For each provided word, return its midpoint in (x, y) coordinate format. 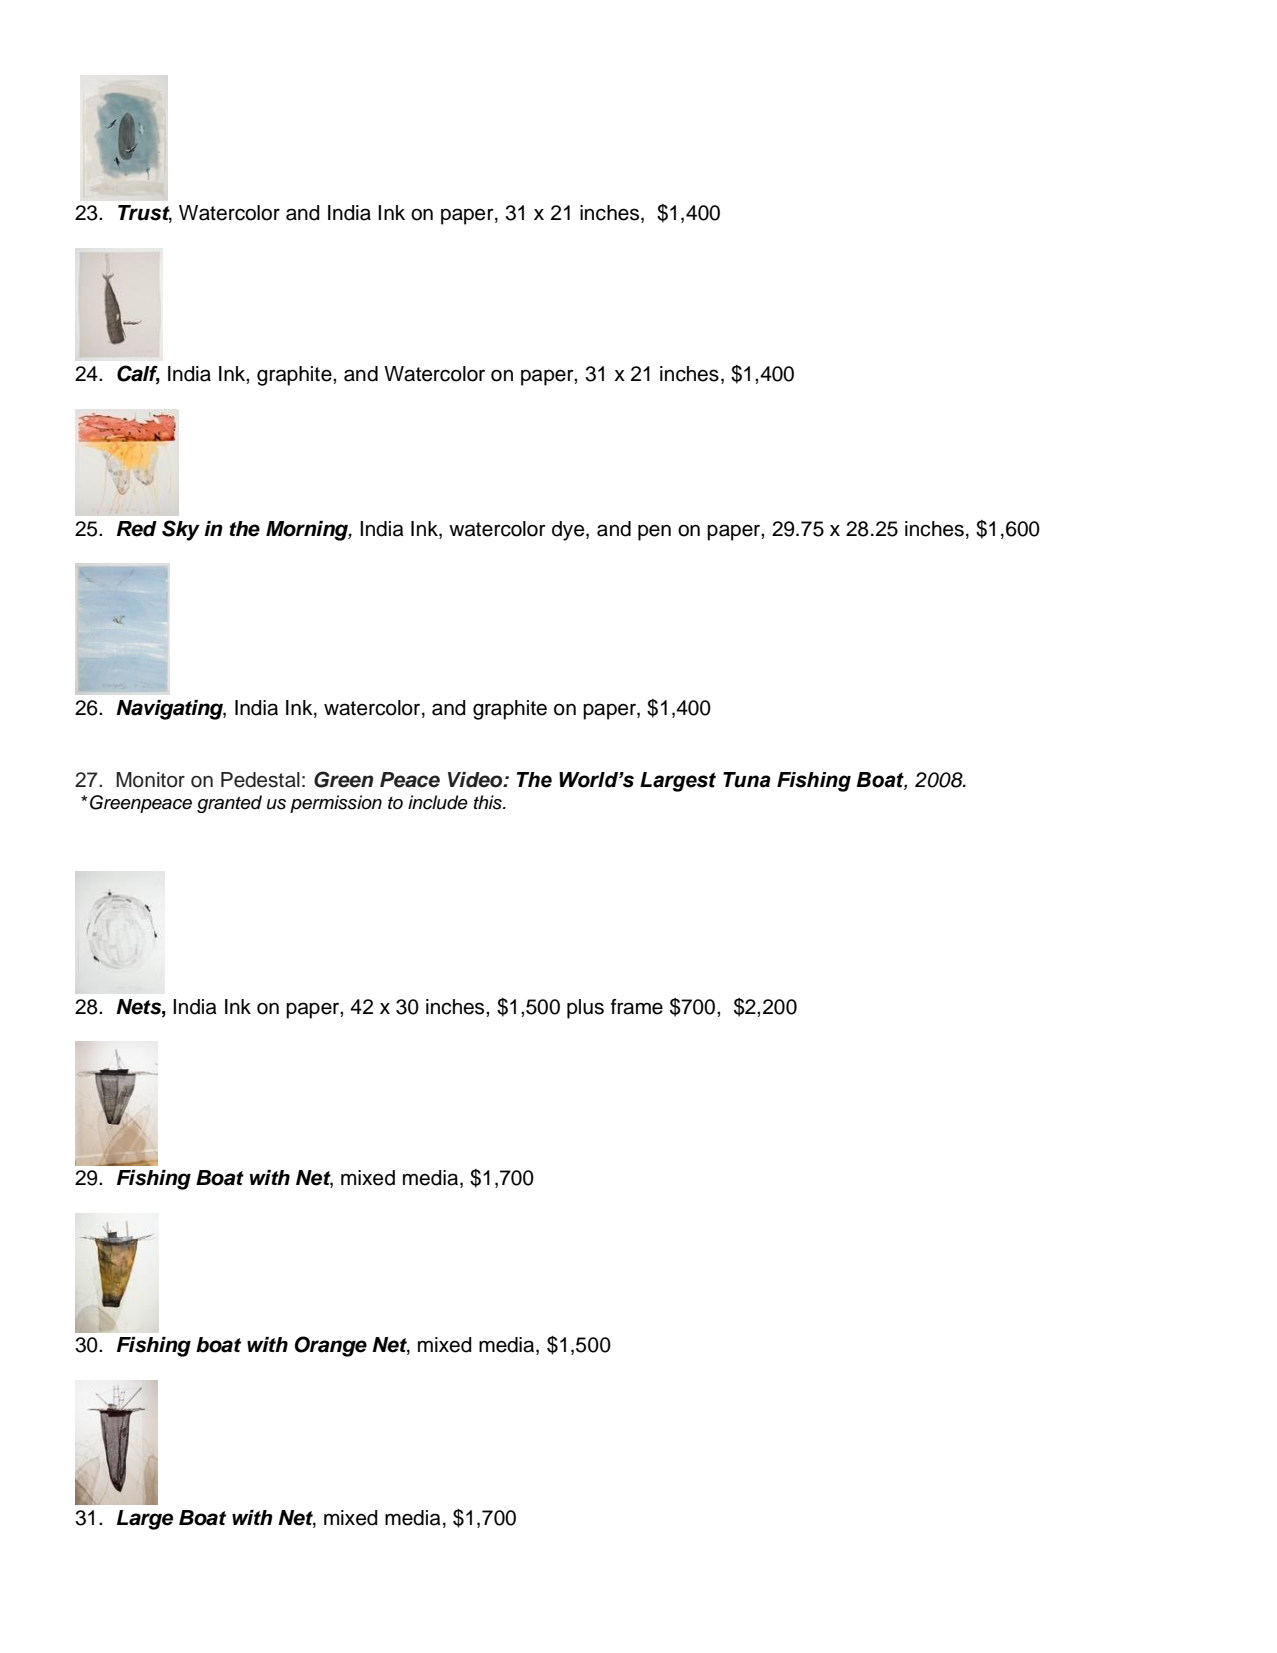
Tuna (747, 780)
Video (476, 780)
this (489, 802)
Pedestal (260, 780)
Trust (145, 214)
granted (229, 804)
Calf (138, 374)
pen (654, 532)
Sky (181, 530)
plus (585, 1009)
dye (569, 531)
